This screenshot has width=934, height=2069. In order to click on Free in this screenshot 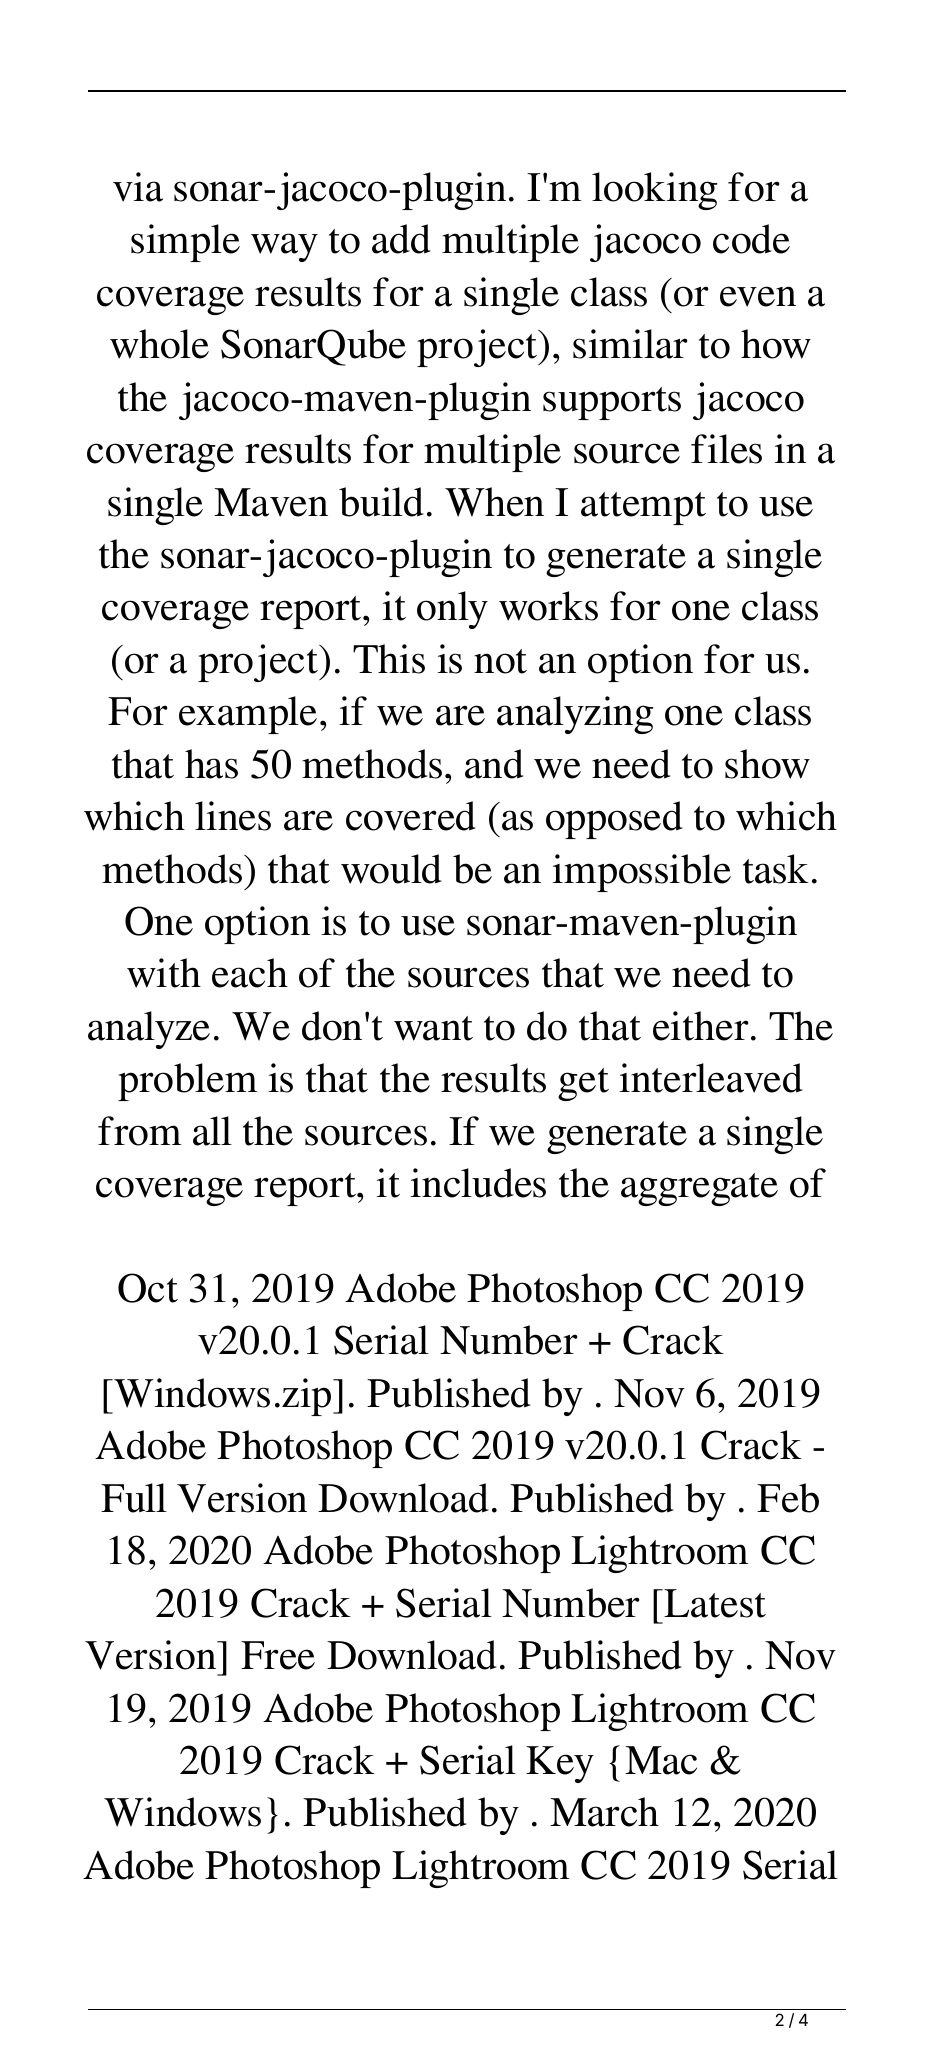, I will do `click(278, 1655)`.
